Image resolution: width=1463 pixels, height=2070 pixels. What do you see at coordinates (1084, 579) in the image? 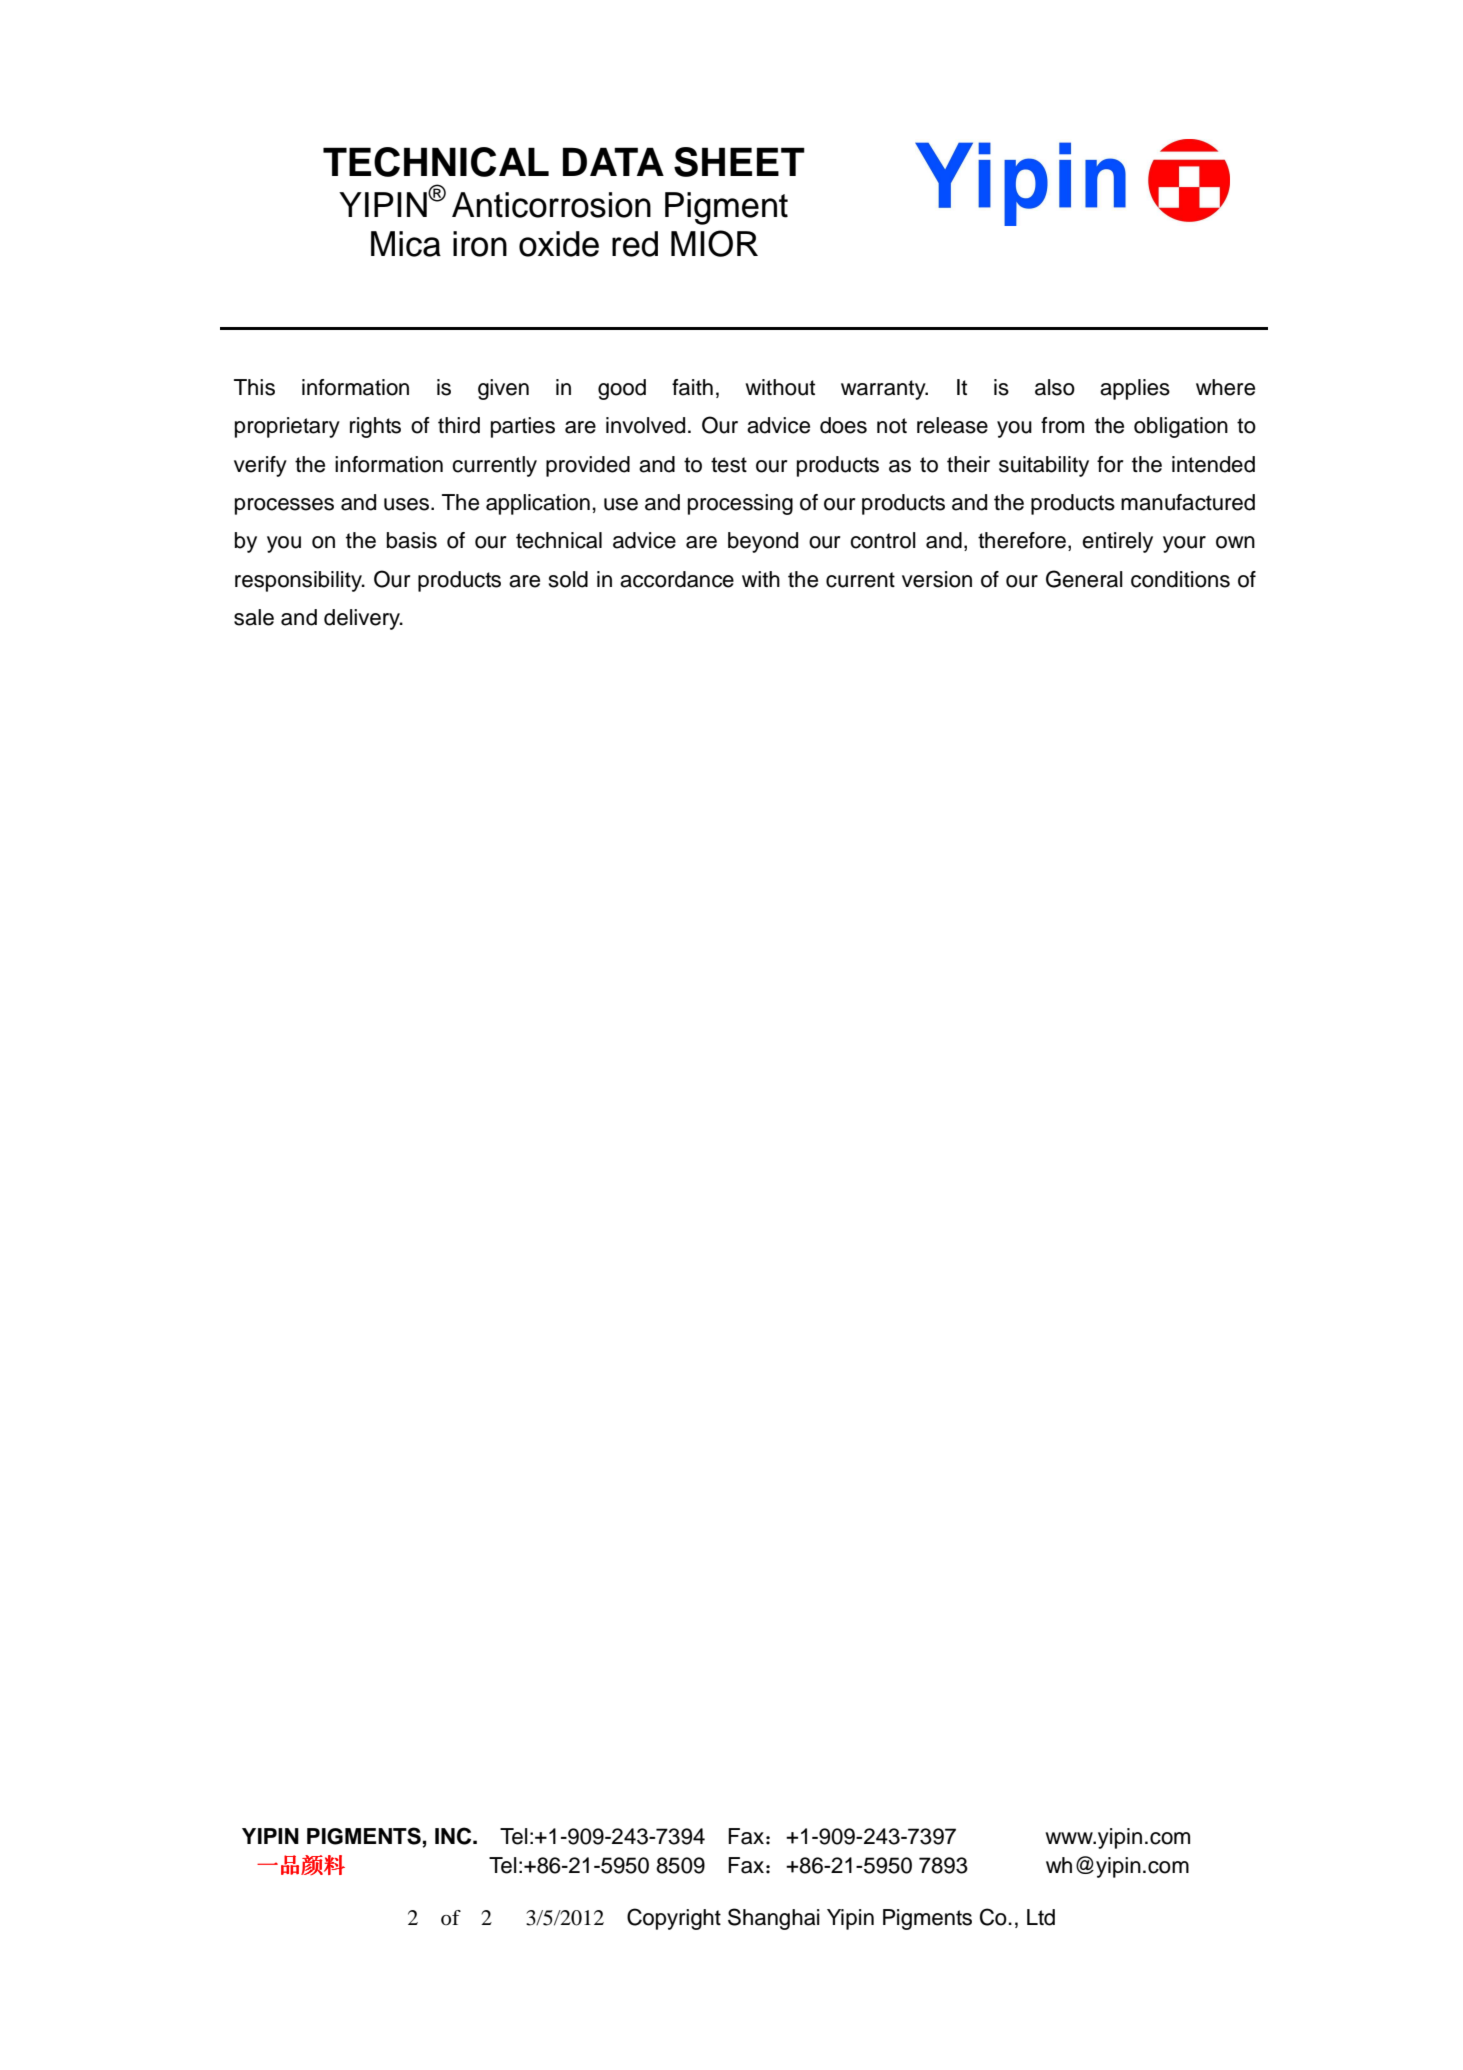
I see `General` at bounding box center [1084, 579].
